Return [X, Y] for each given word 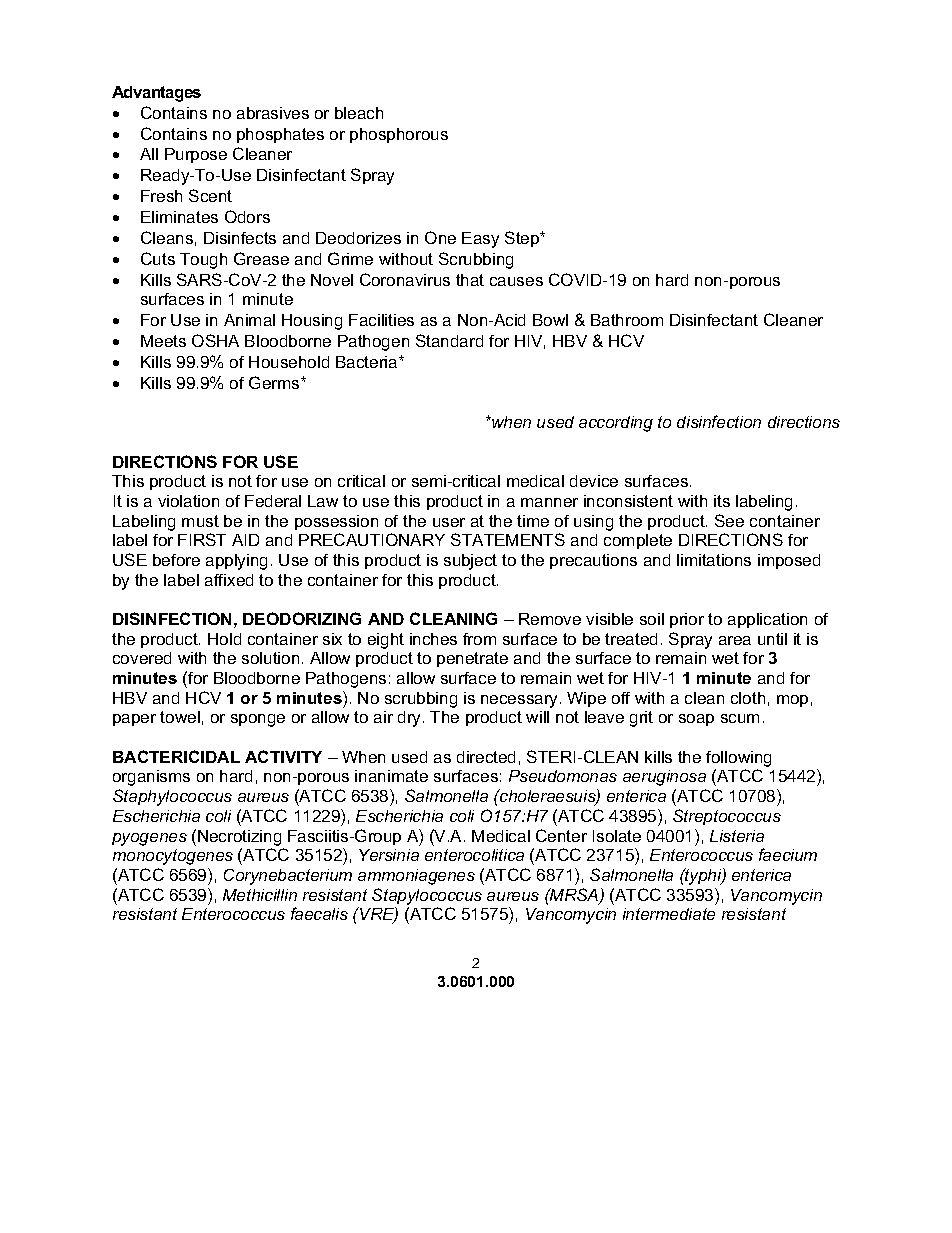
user [449, 522]
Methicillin [260, 895]
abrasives [273, 113]
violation [188, 501]
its [722, 501]
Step [523, 239]
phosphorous [399, 135]
